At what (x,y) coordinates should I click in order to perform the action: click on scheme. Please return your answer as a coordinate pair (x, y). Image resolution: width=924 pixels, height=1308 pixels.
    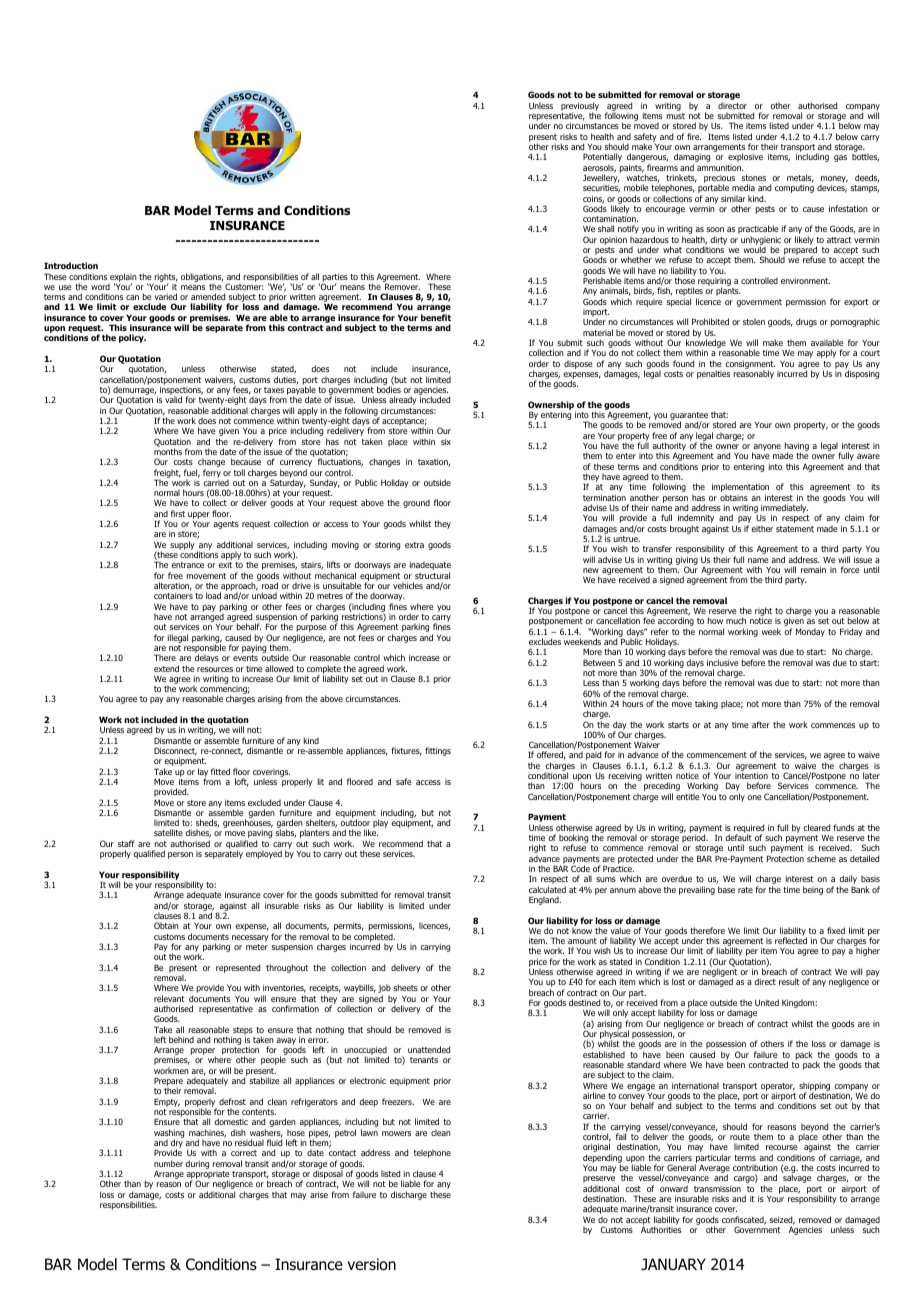
    Looking at the image, I should click on (821, 858).
